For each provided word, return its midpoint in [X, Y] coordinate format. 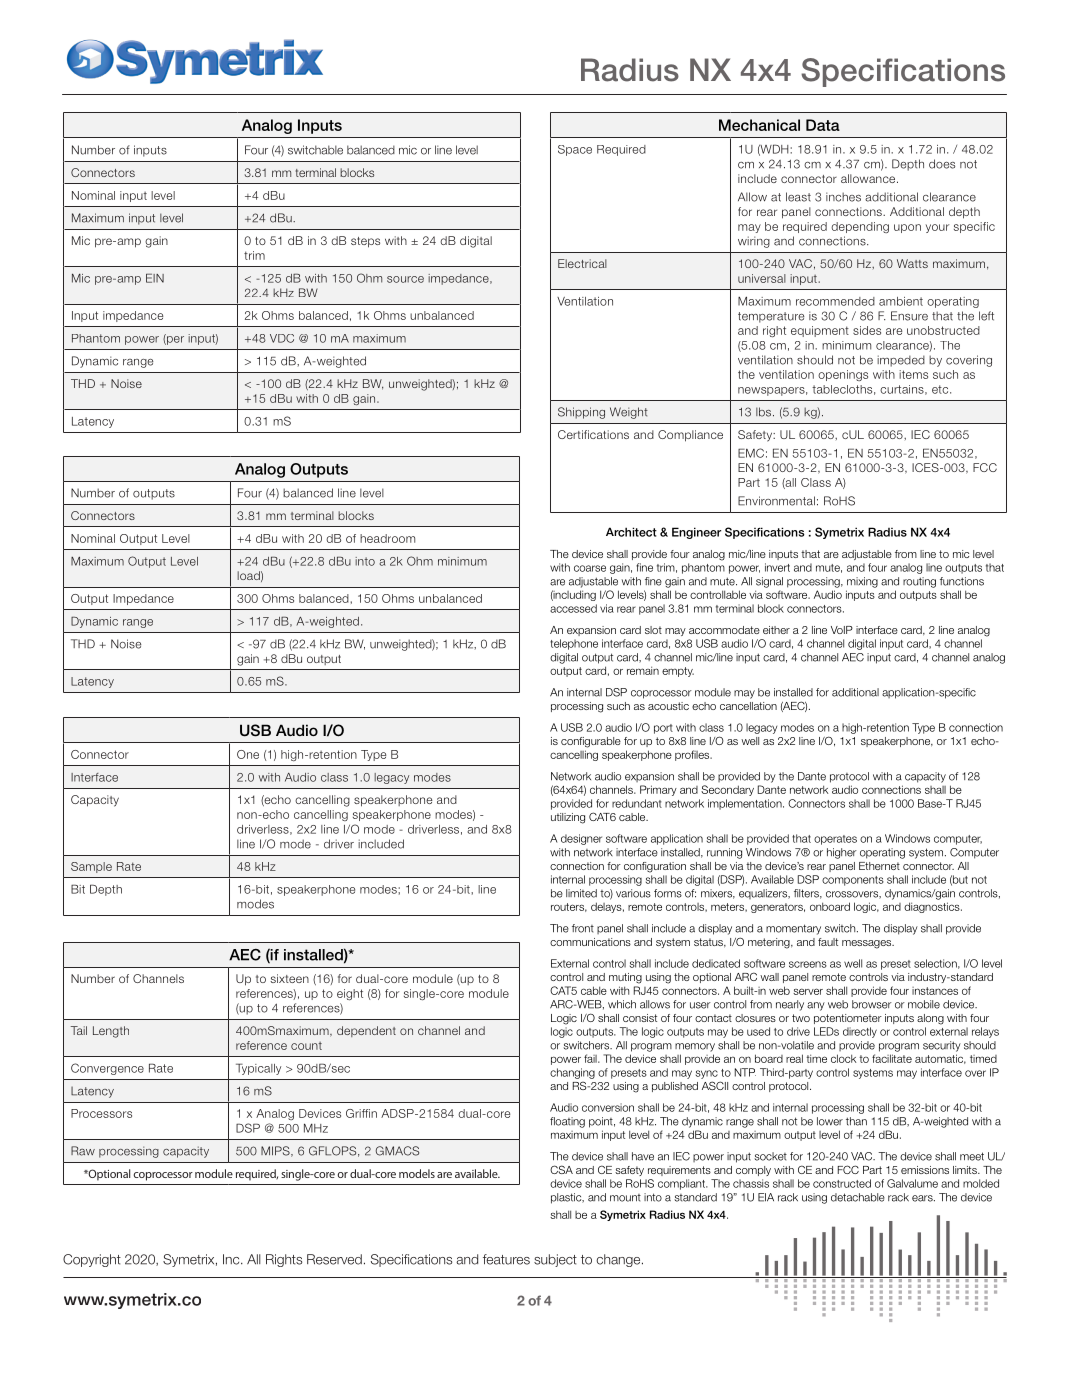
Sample [91, 867]
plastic [567, 1198]
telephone [574, 644]
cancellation [748, 706]
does [942, 164]
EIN [155, 278]
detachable [858, 1197]
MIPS [276, 1151]
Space [575, 150]
